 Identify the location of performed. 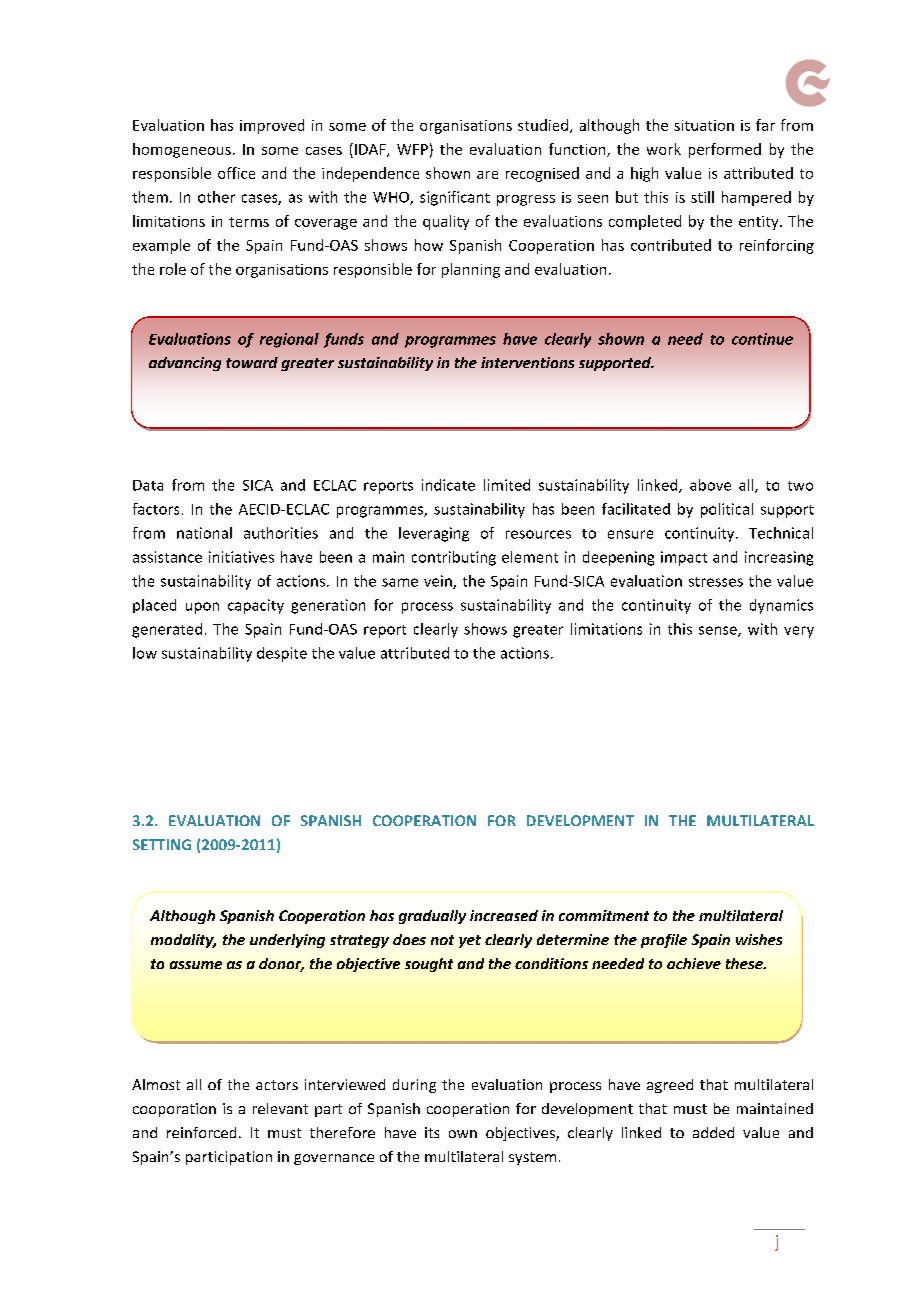
(725, 150).
